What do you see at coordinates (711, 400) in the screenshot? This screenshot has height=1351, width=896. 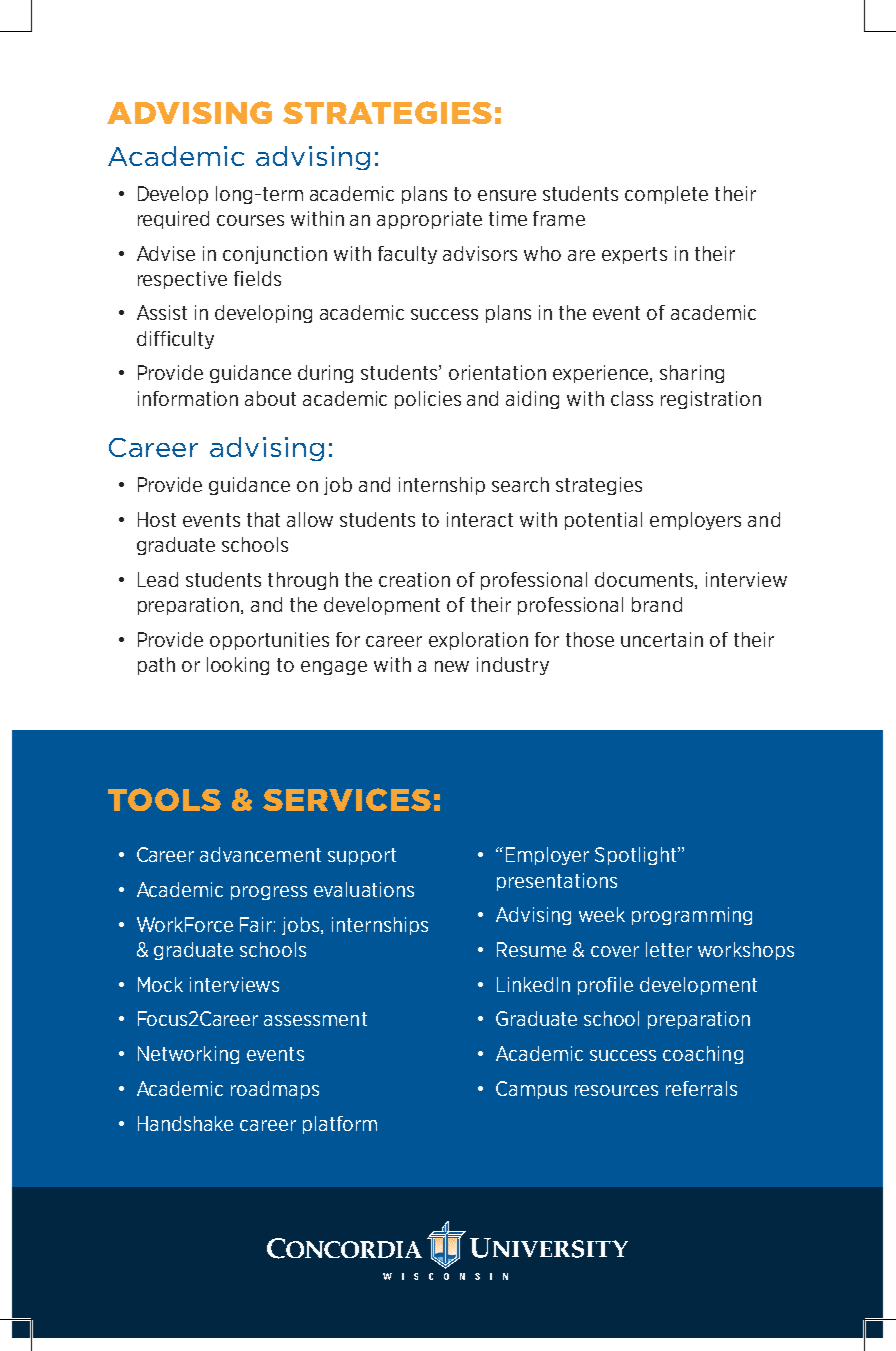 I see `registration` at bounding box center [711, 400].
